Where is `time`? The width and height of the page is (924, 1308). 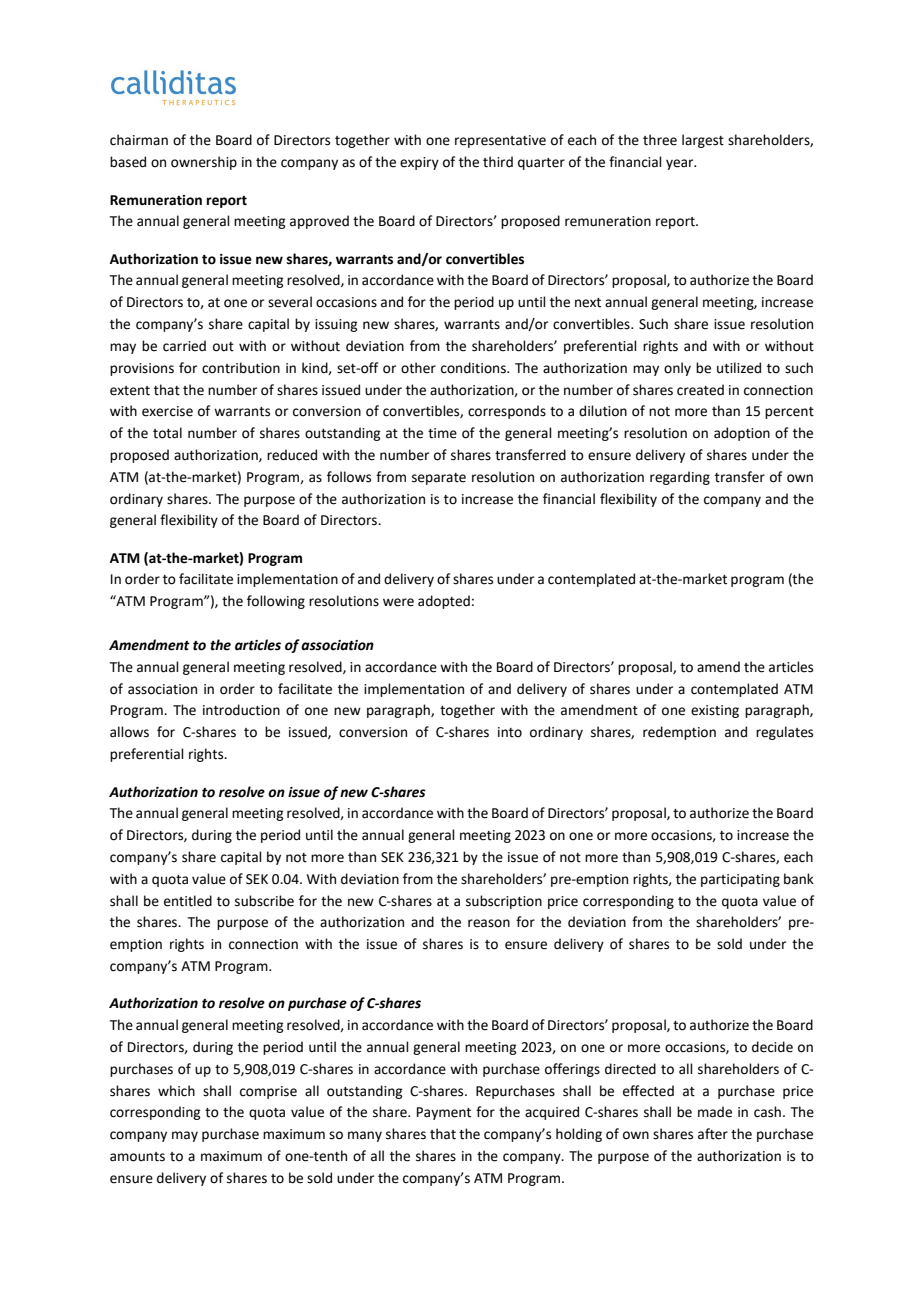
time is located at coordinates (442, 433).
